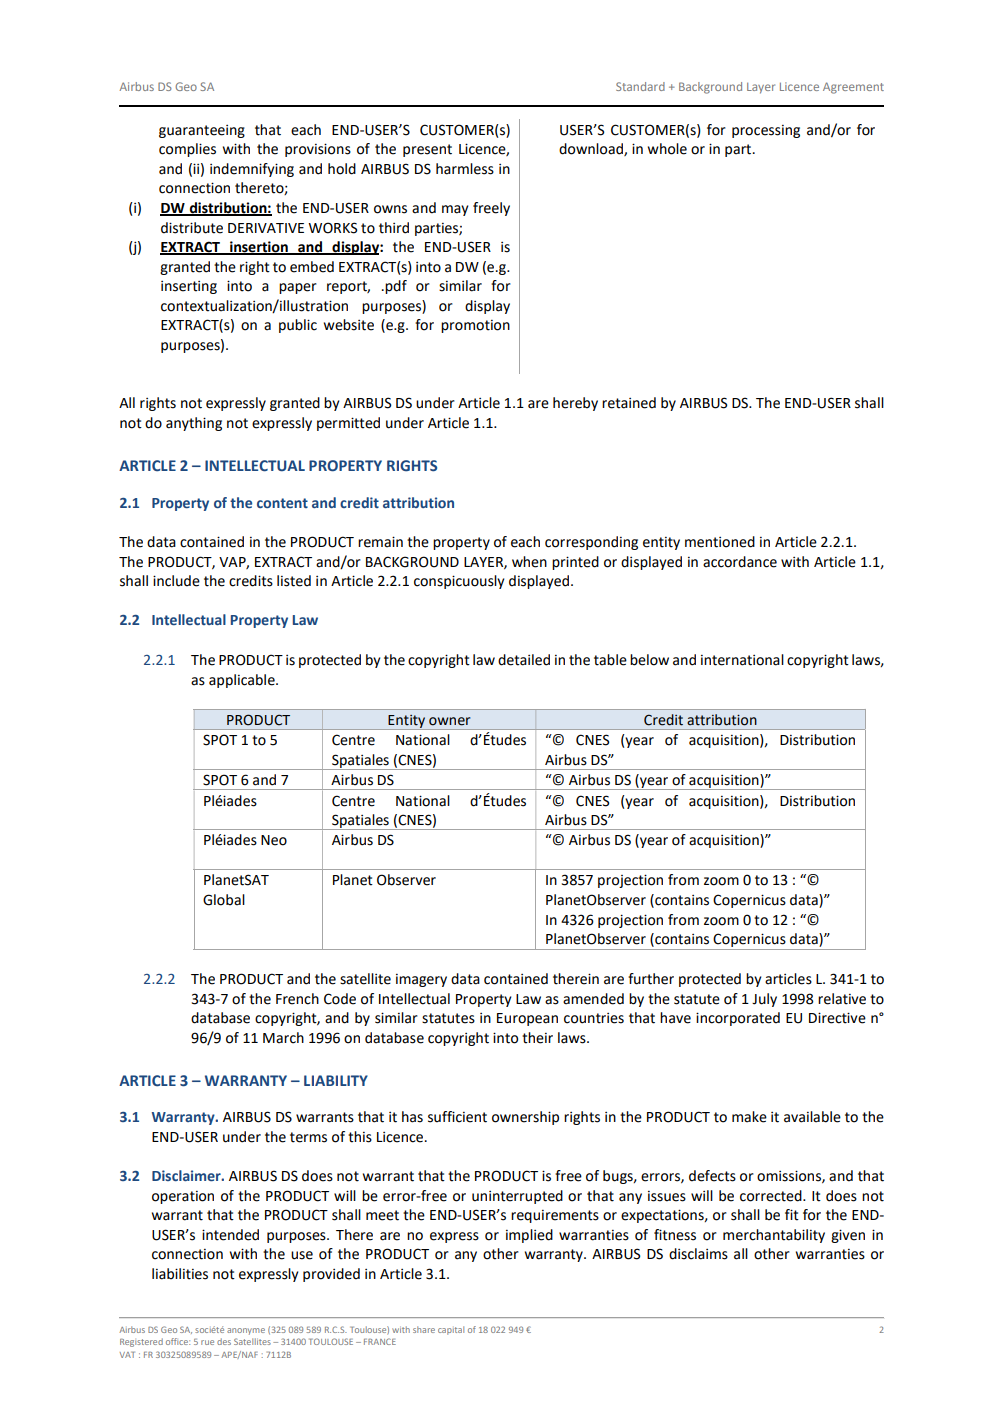 The image size is (1004, 1420). What do you see at coordinates (207, 1342) in the document?
I see `rue` at bounding box center [207, 1342].
